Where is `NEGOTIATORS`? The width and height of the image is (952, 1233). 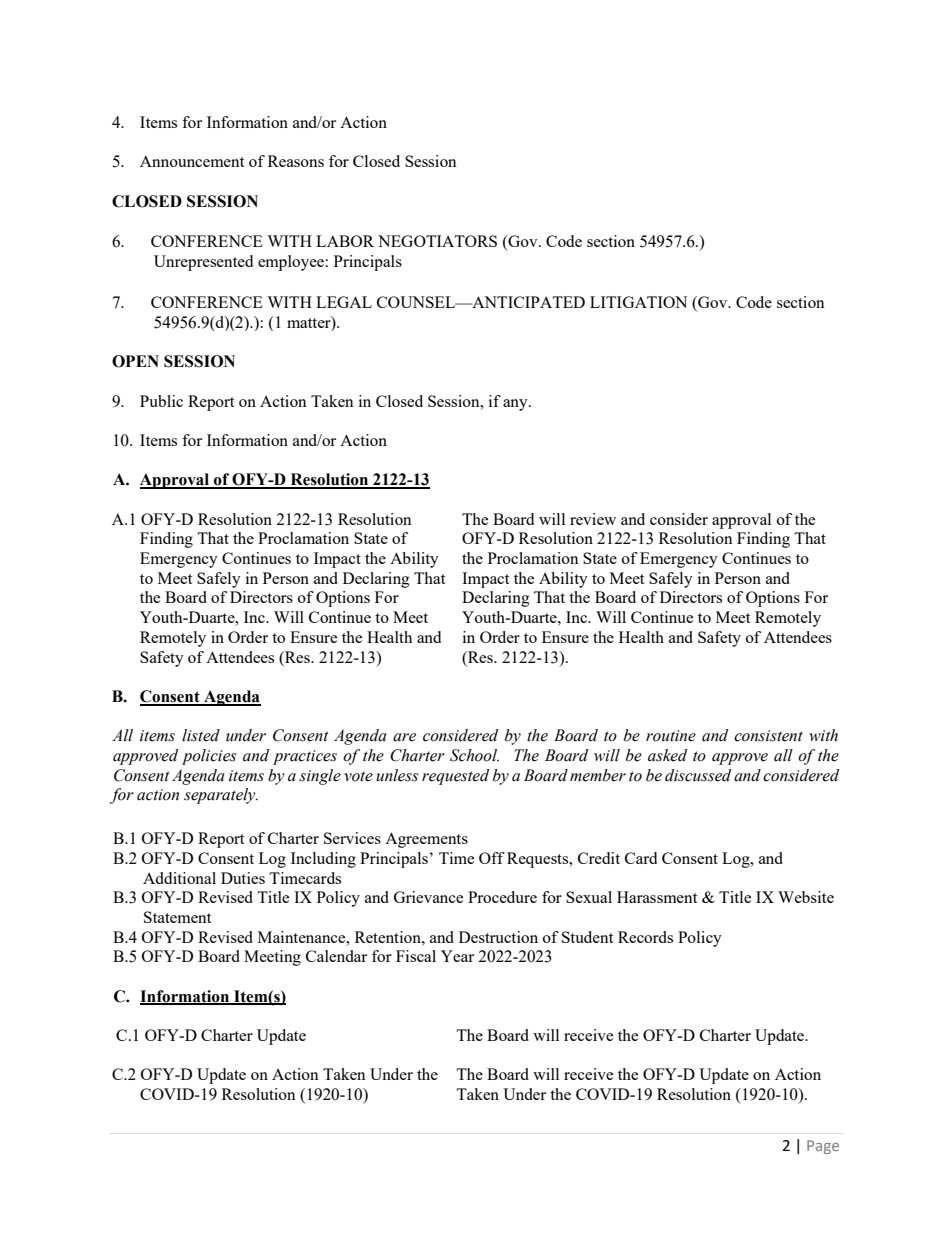 NEGOTIATORS is located at coordinates (437, 241).
